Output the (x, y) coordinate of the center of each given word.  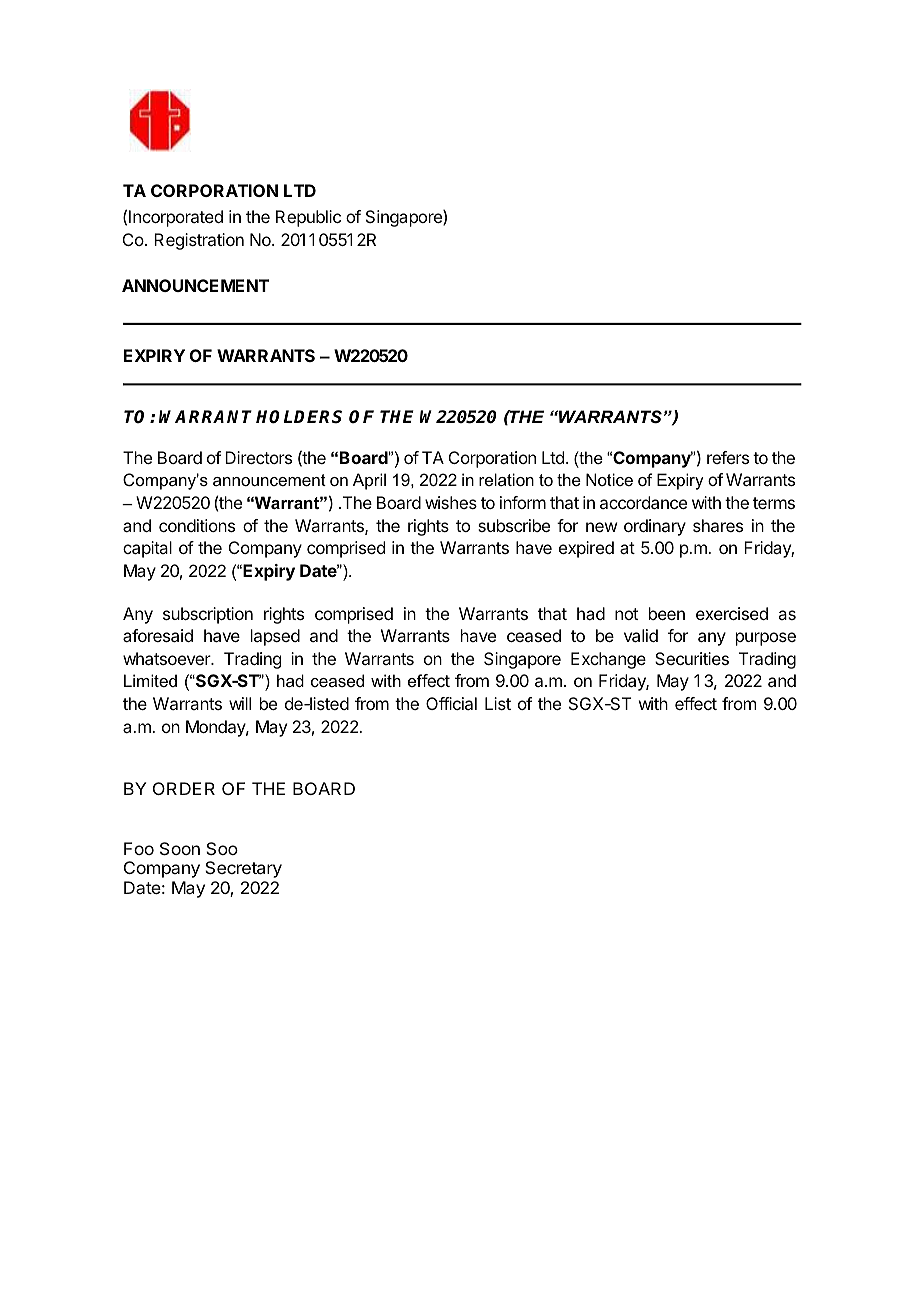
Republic (308, 218)
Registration (199, 241)
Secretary (243, 869)
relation (506, 479)
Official (451, 703)
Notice (609, 479)
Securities (692, 658)
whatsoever (168, 658)
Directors (258, 457)
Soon (180, 848)
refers (728, 457)
